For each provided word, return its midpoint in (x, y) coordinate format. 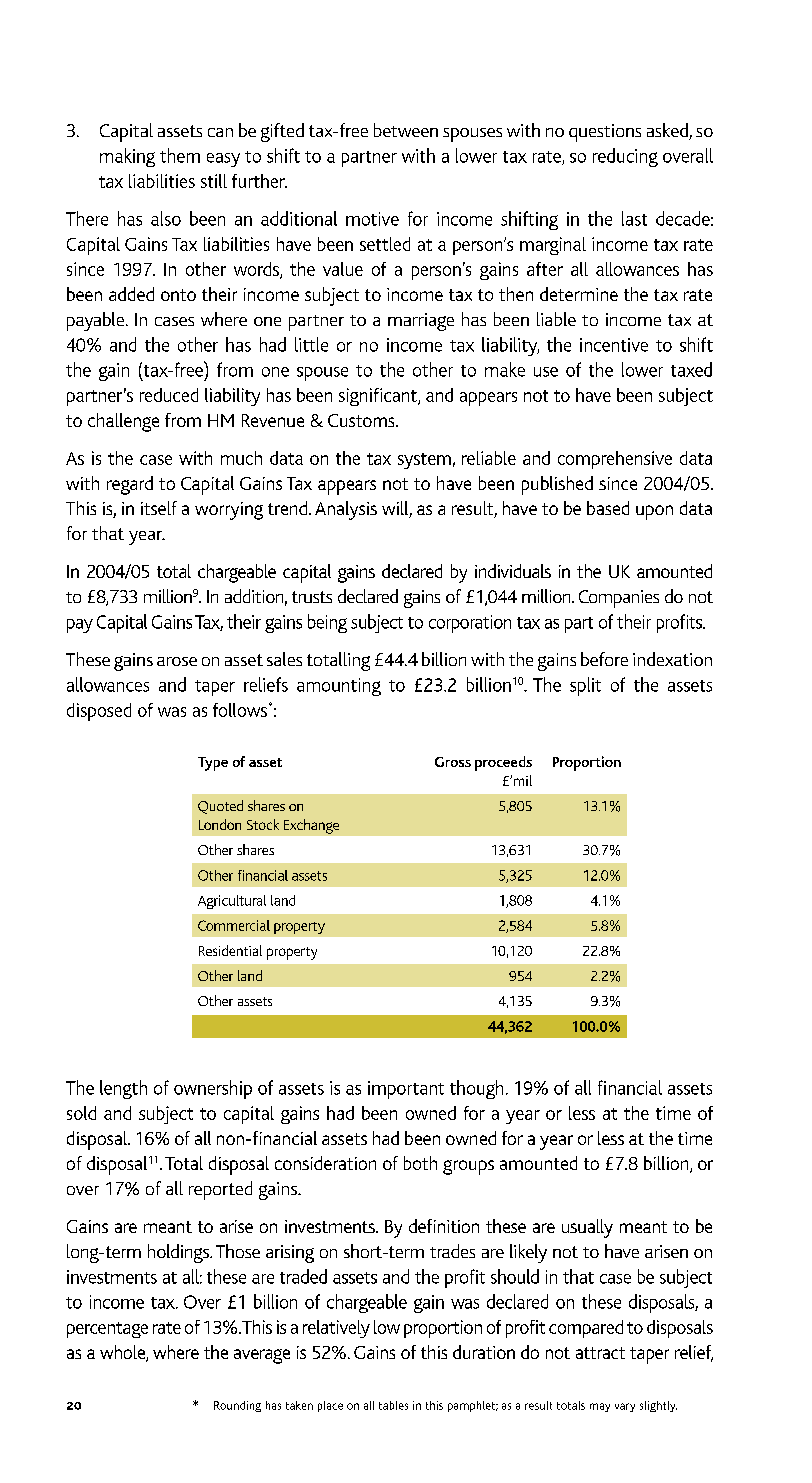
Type (213, 764)
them (180, 155)
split (585, 686)
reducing (625, 157)
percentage (107, 1330)
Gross (453, 762)
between (406, 130)
